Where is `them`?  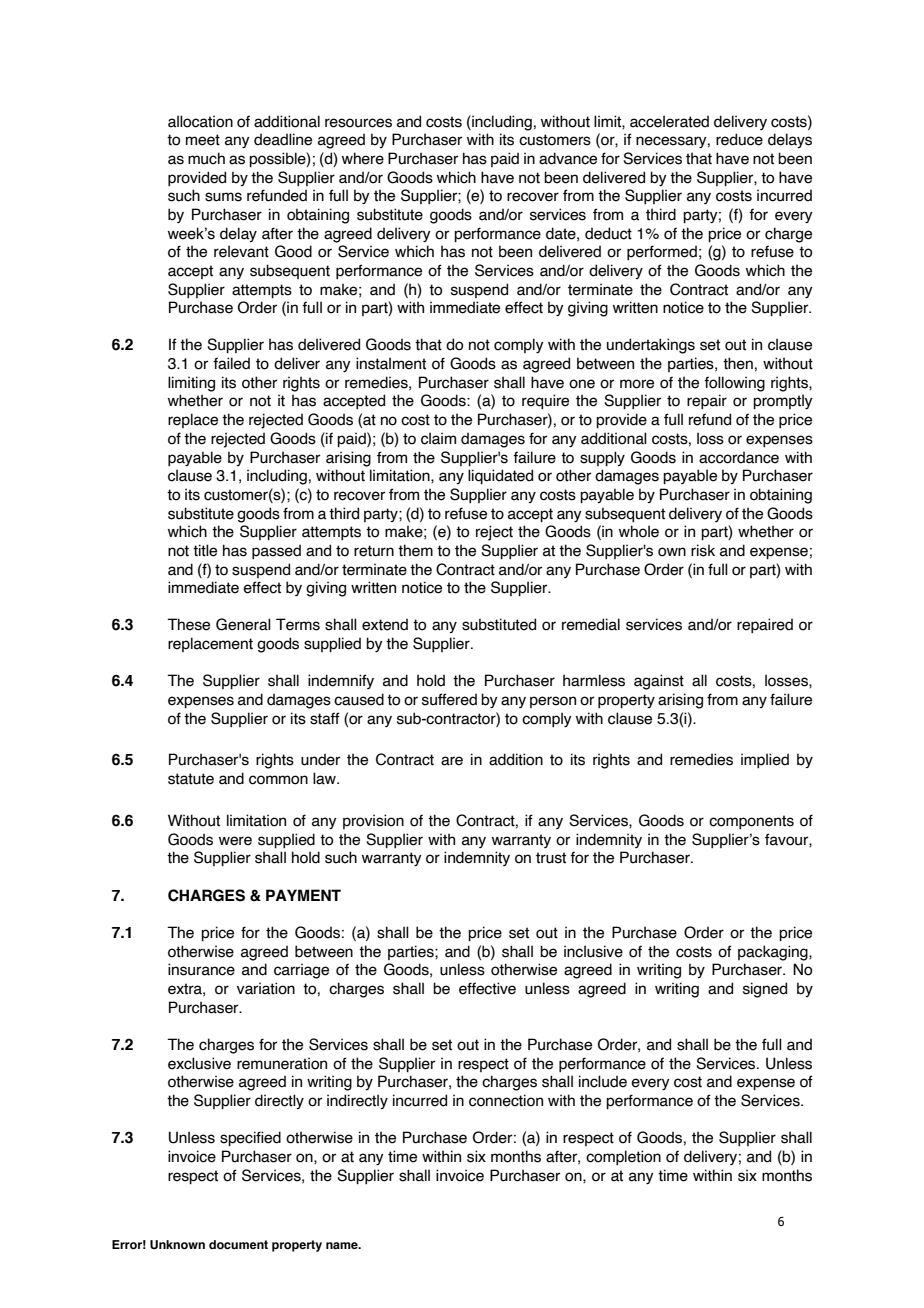 them is located at coordinates (415, 550).
